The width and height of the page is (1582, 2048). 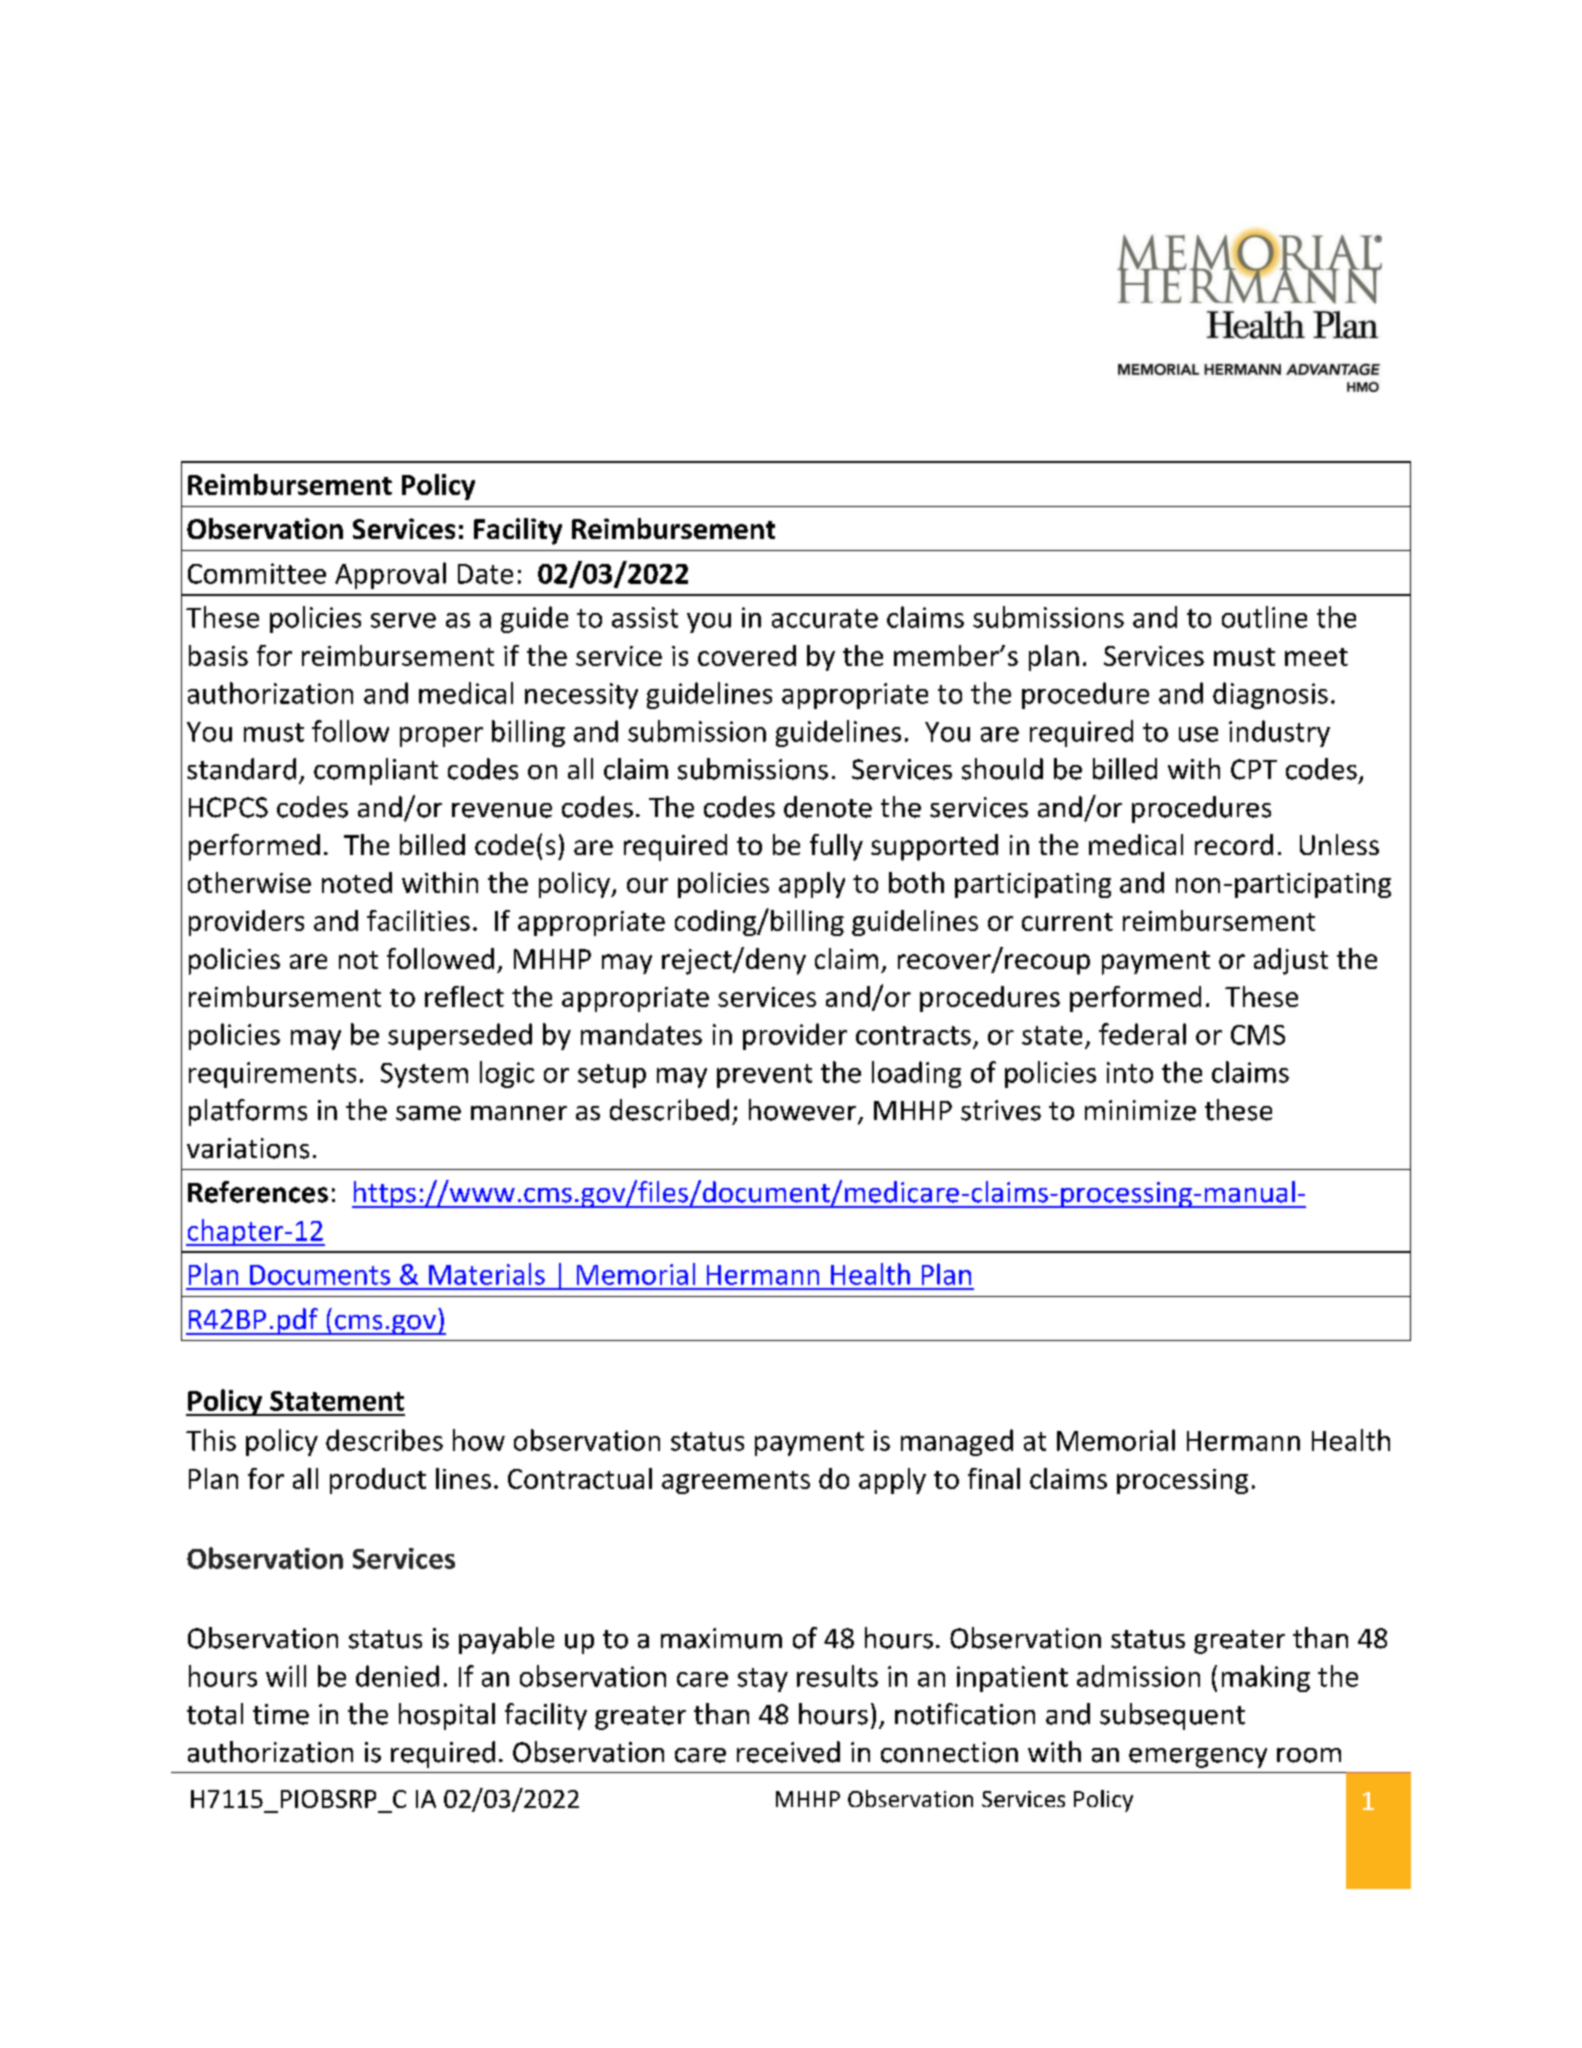 What do you see at coordinates (403, 620) in the page?
I see `serve` at bounding box center [403, 620].
